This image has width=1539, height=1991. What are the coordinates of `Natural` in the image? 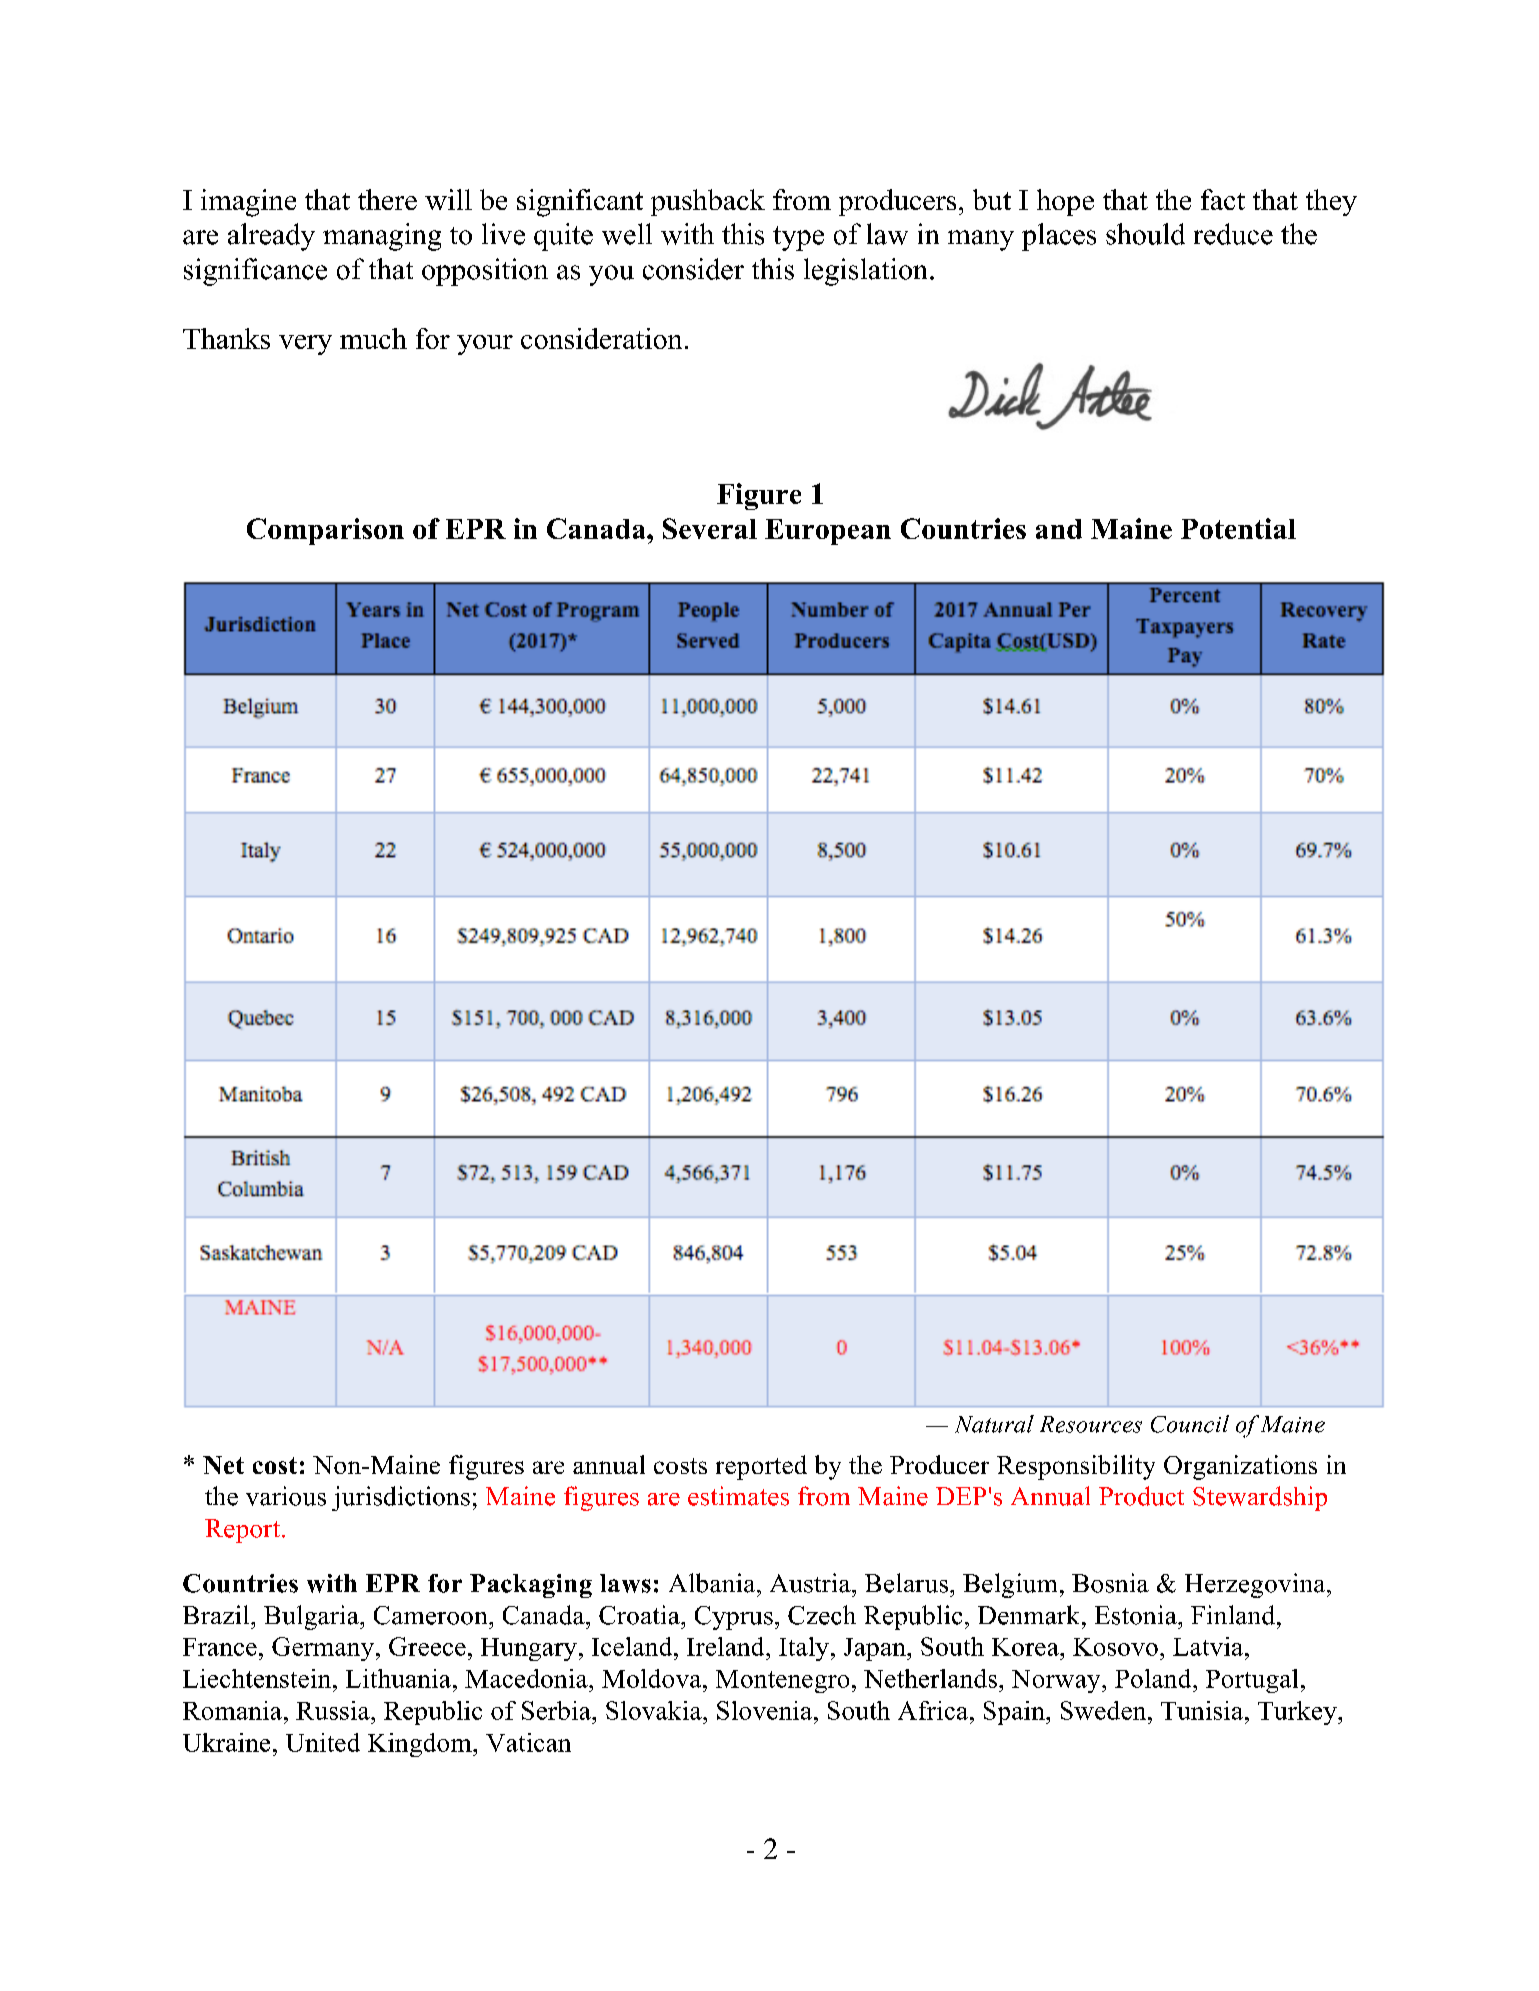 It's located at (994, 1424).
